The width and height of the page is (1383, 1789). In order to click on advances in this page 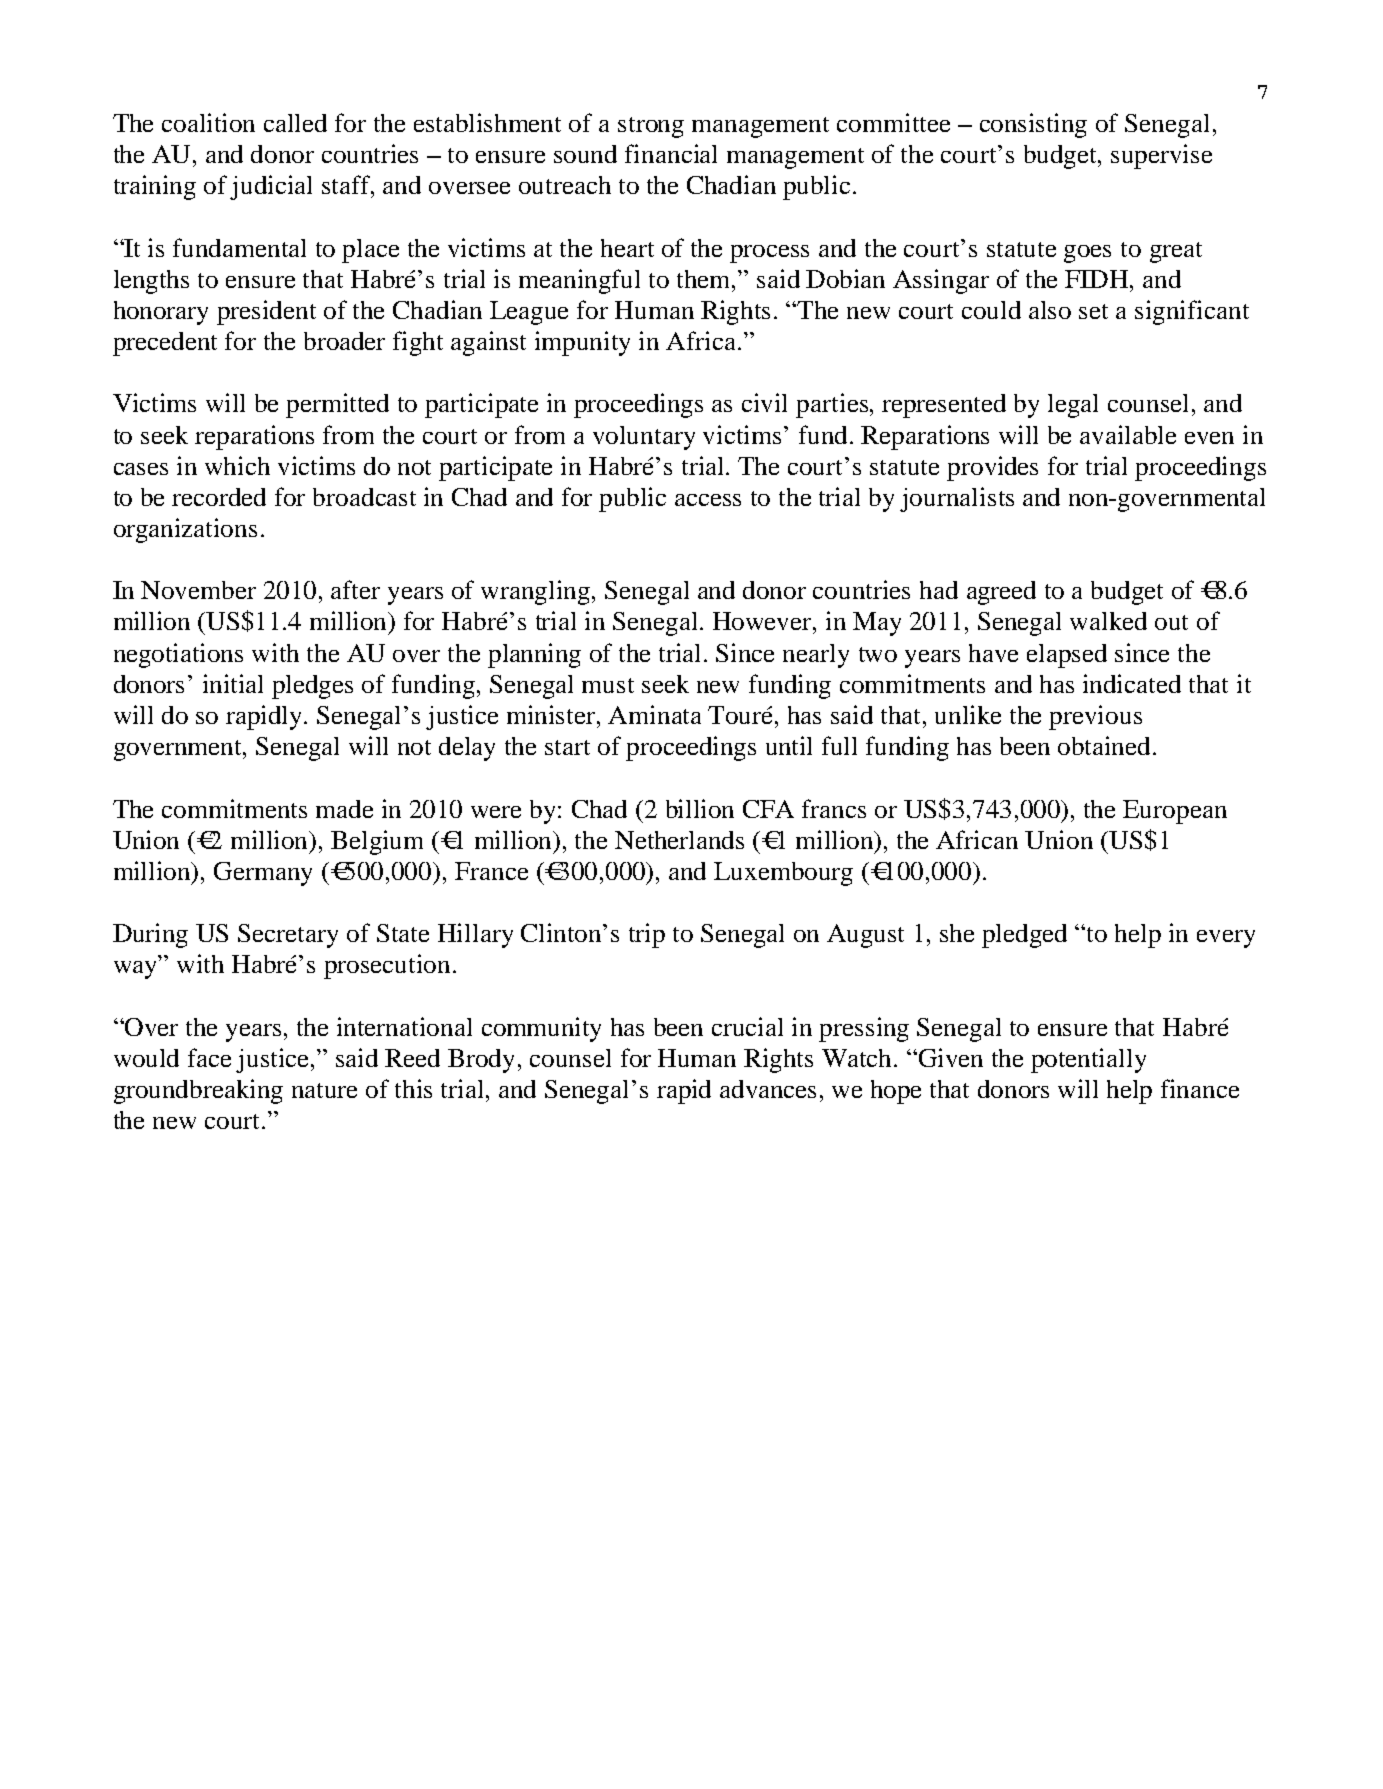, I will do `click(768, 1089)`.
